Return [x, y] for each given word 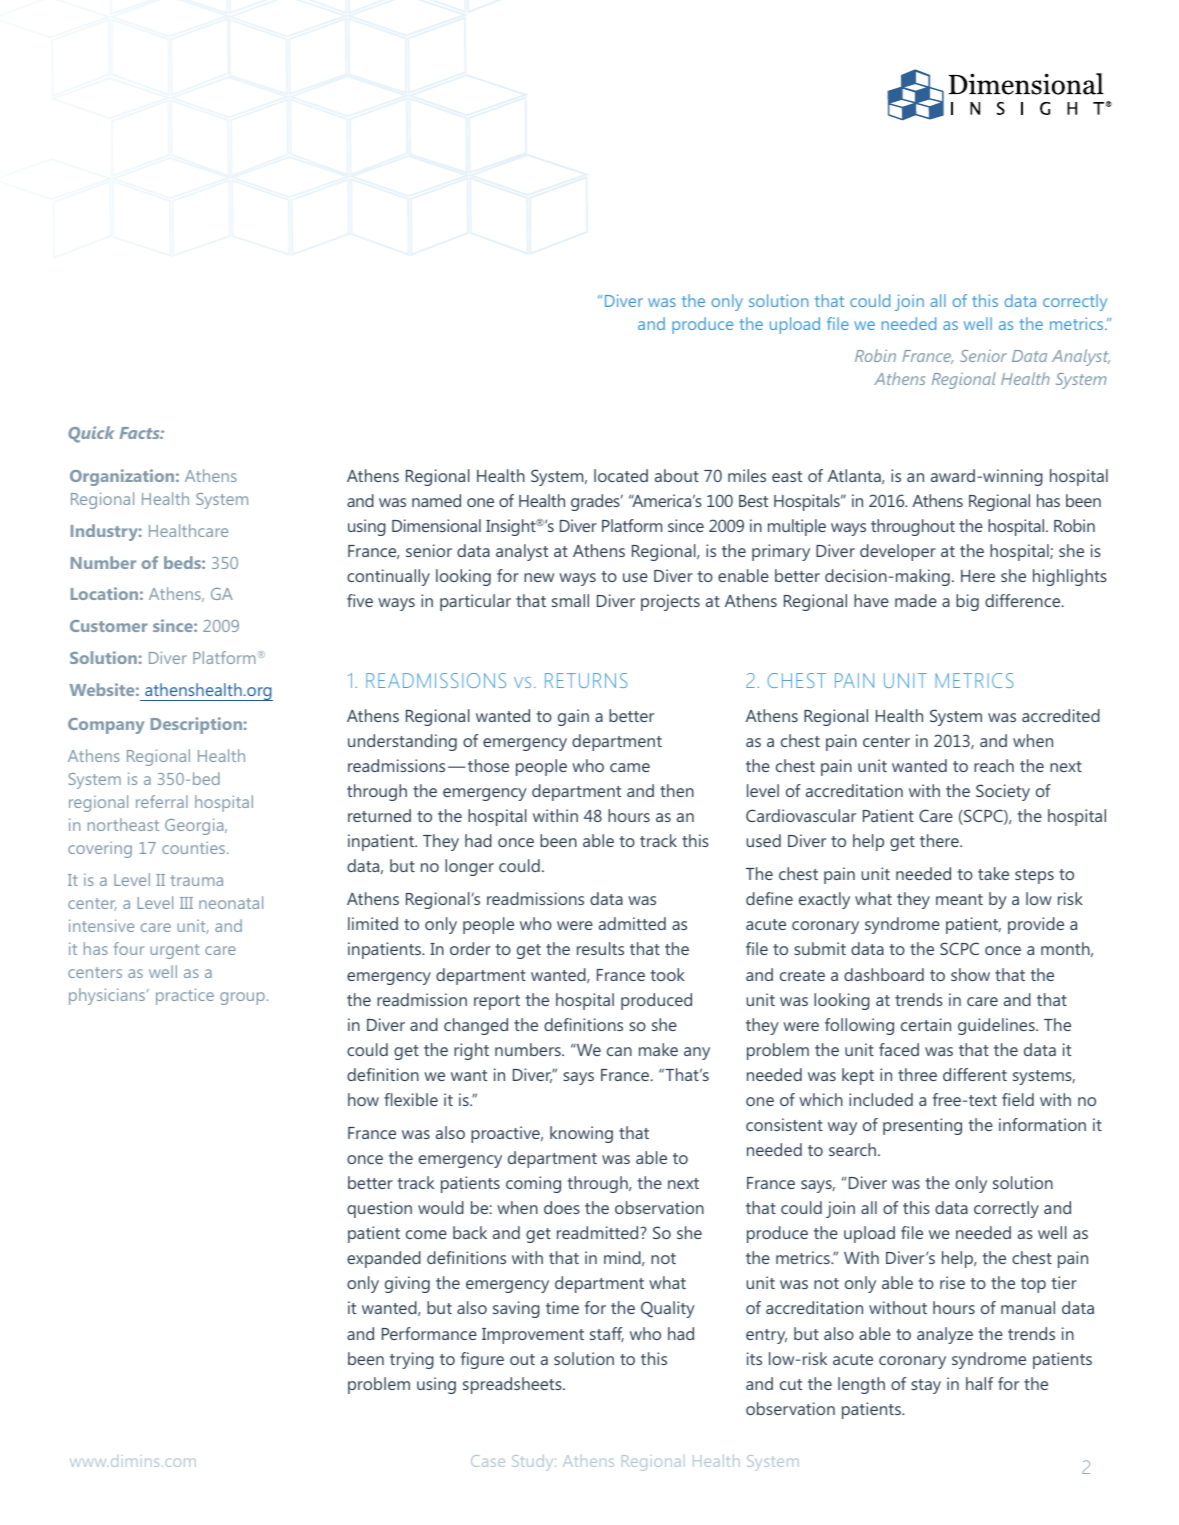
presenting [922, 1126]
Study [534, 1462]
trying [412, 1360]
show [970, 974]
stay [926, 1386]
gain [573, 717]
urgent [174, 951]
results [600, 948]
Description [196, 725]
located [621, 475]
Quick [91, 434]
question [379, 1209]
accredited [1061, 715]
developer [898, 552]
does [562, 1207]
